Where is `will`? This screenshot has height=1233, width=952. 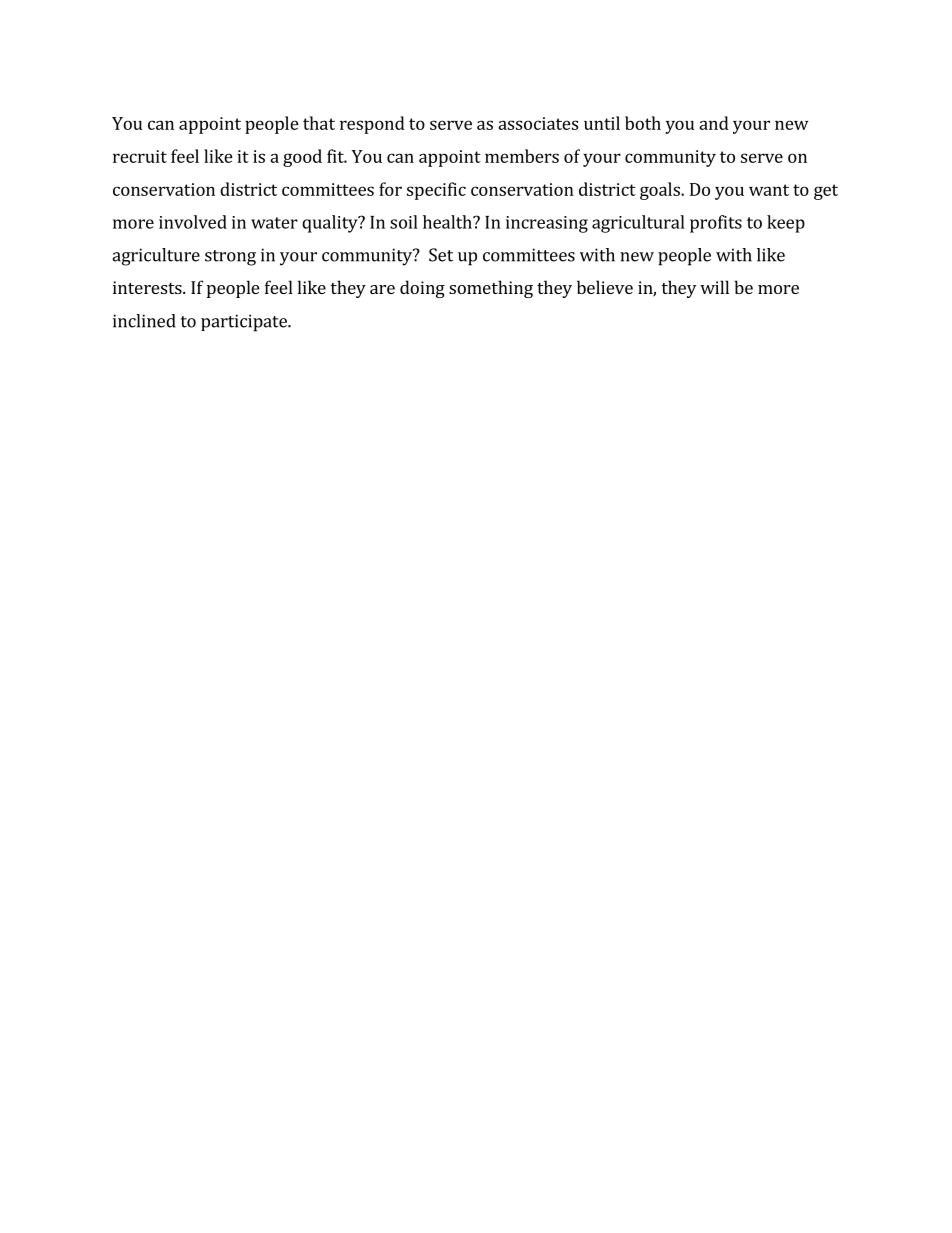
will is located at coordinates (714, 287).
